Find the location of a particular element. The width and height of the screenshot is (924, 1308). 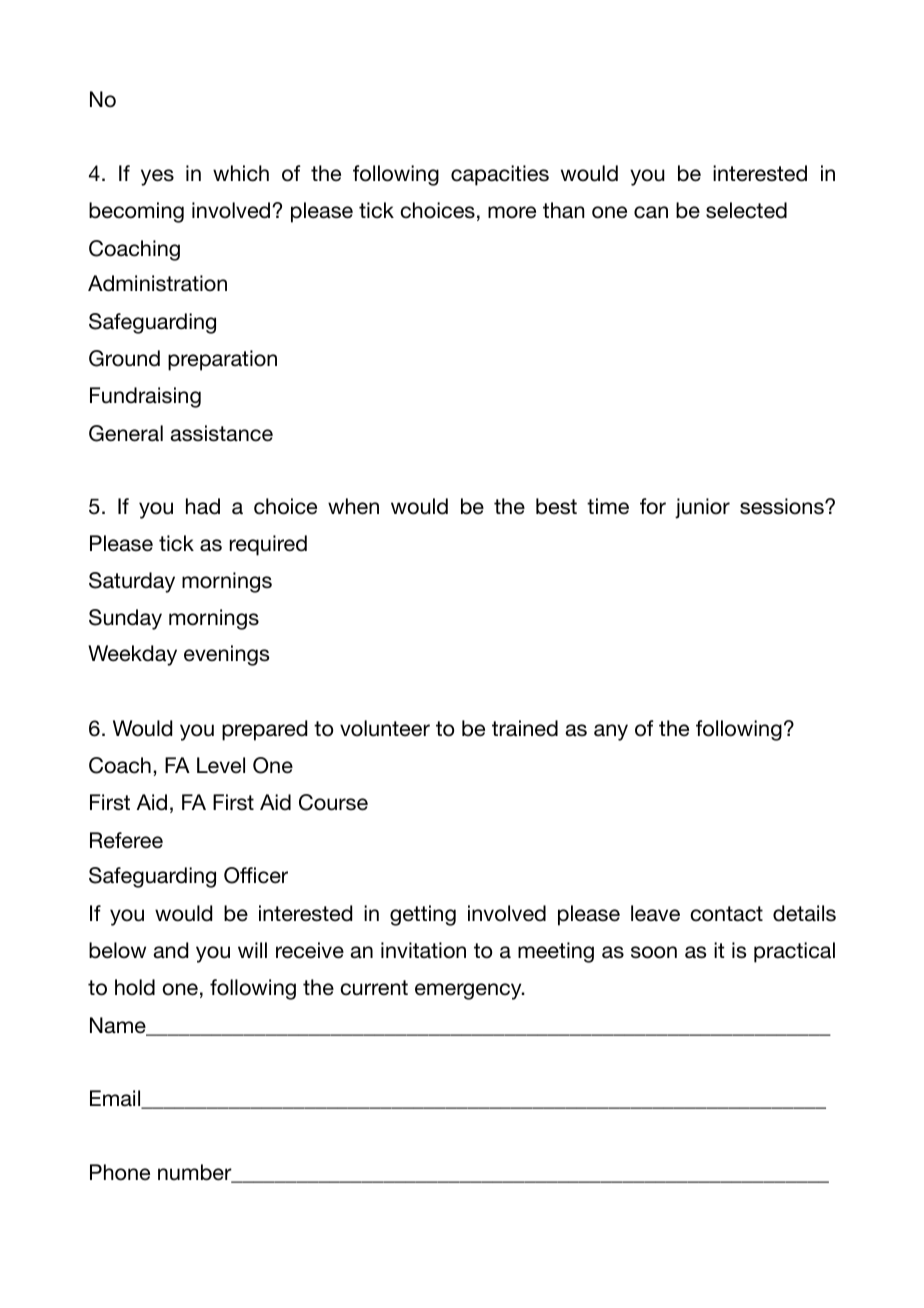

more is located at coordinates (512, 212).
